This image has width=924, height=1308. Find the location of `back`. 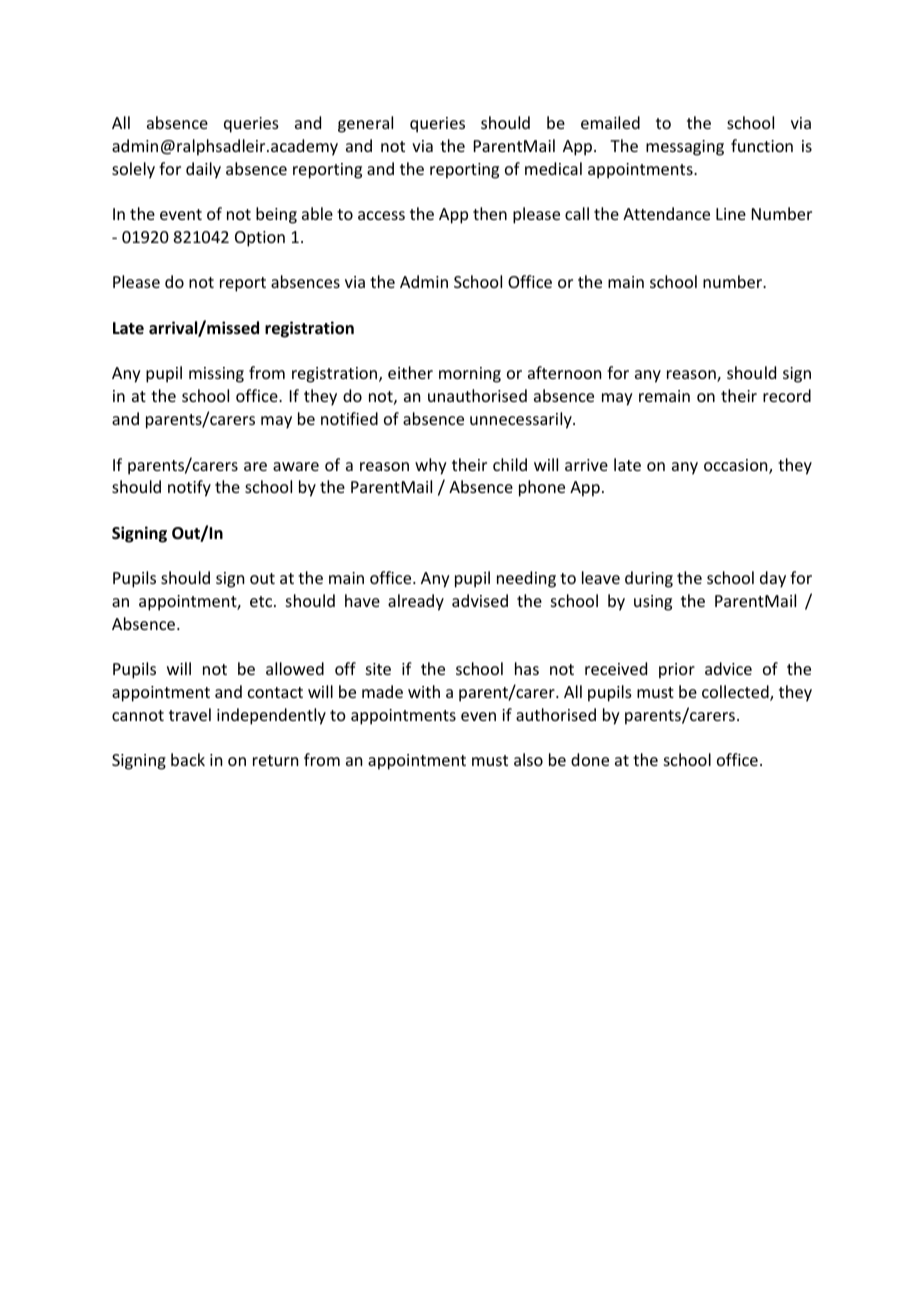

back is located at coordinates (188, 759).
